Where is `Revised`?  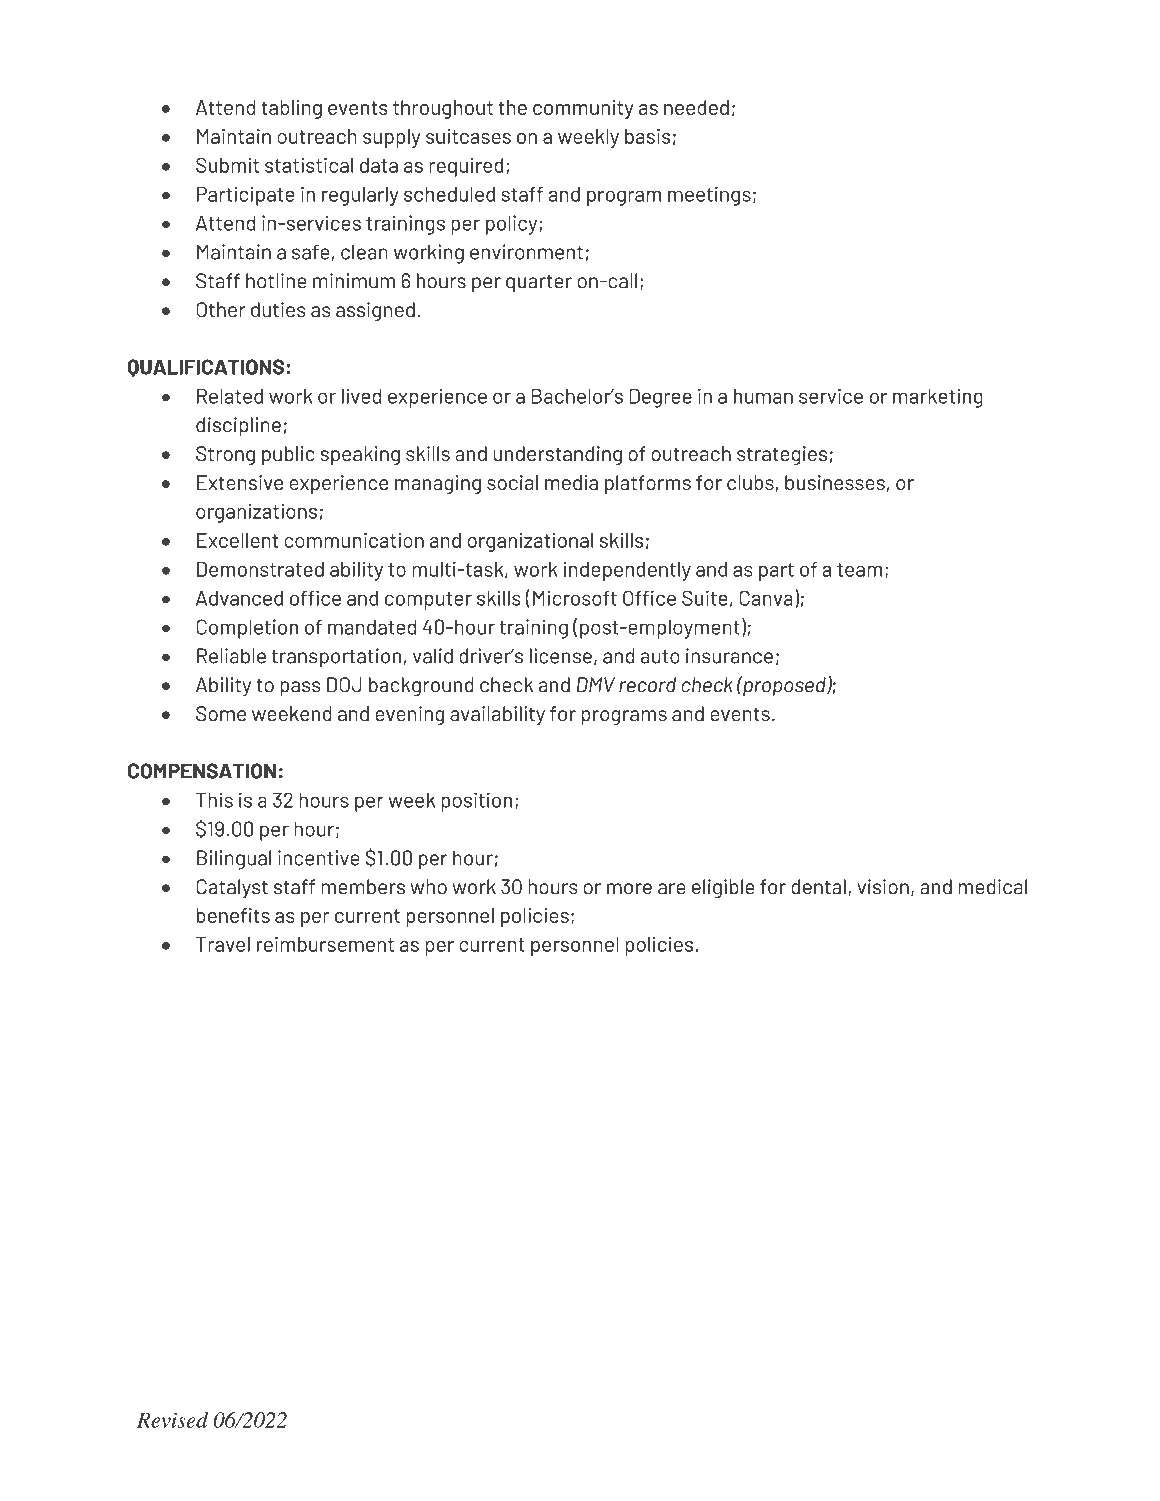
Revised is located at coordinates (172, 1420).
